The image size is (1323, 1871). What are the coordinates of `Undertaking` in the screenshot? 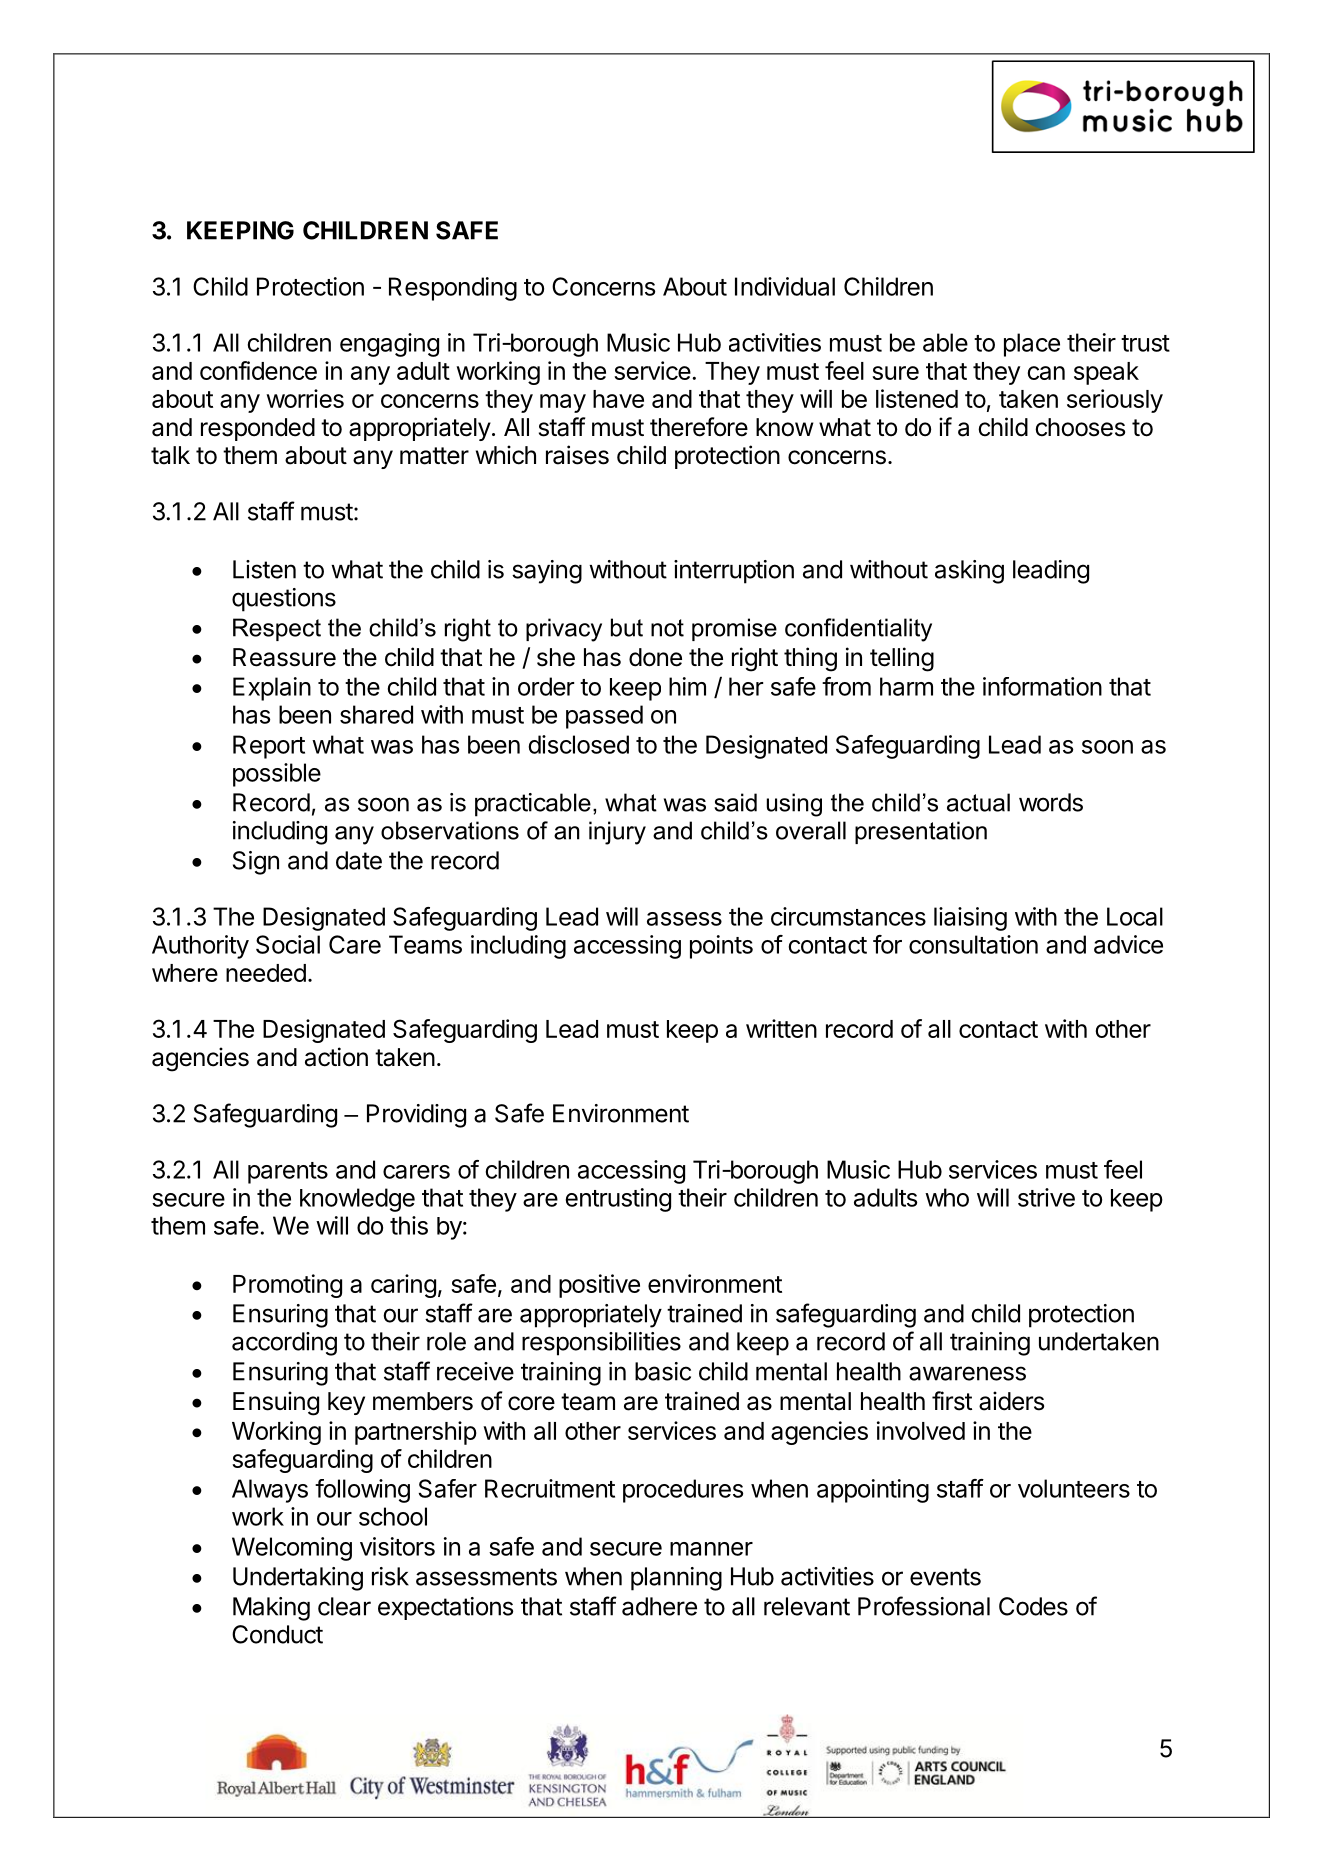 It's located at (298, 1579).
